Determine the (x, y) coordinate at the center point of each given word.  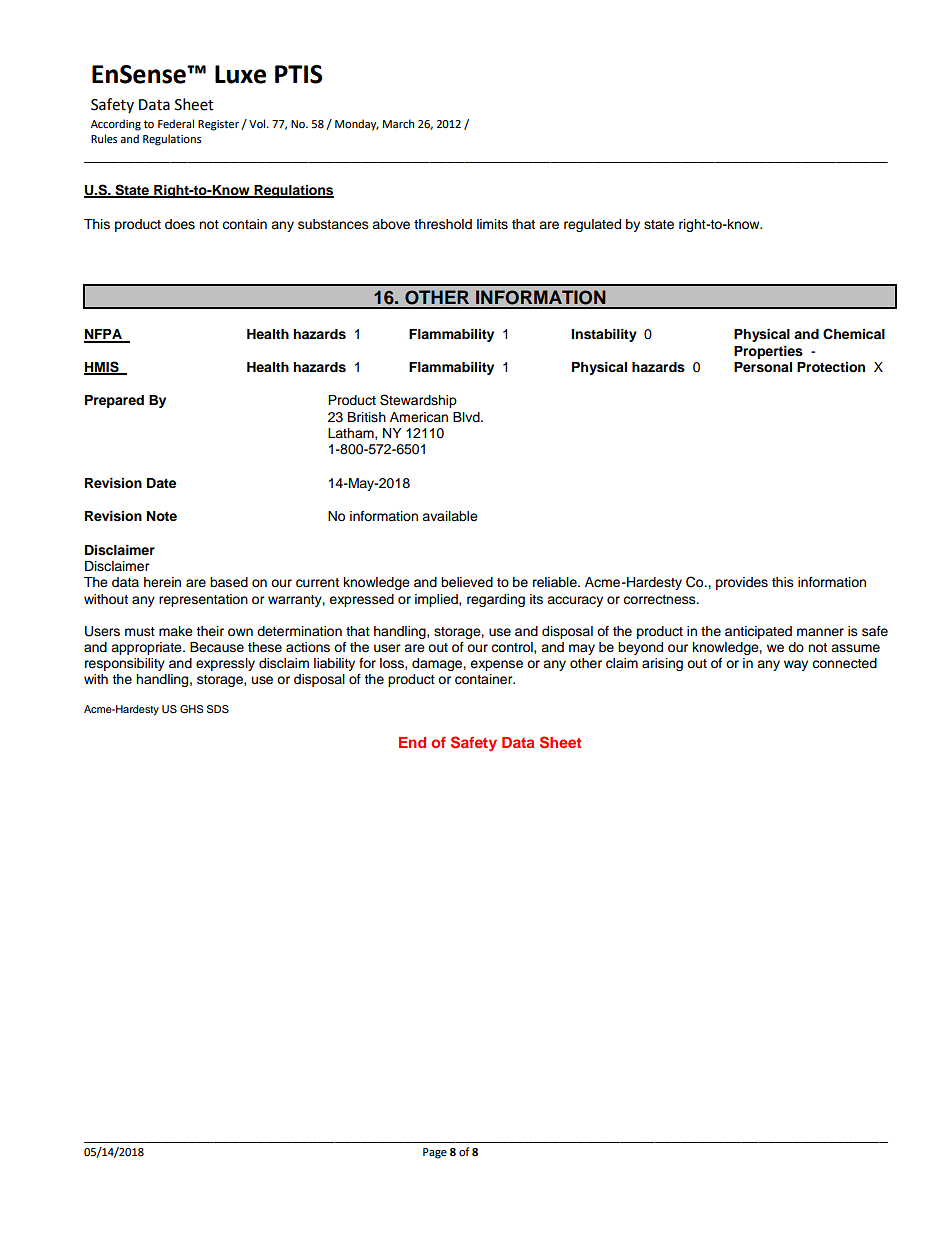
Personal (763, 367)
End (412, 742)
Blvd (467, 417)
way (796, 665)
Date (161, 483)
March (398, 123)
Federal (176, 124)
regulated (592, 225)
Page (435, 1153)
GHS (191, 709)
